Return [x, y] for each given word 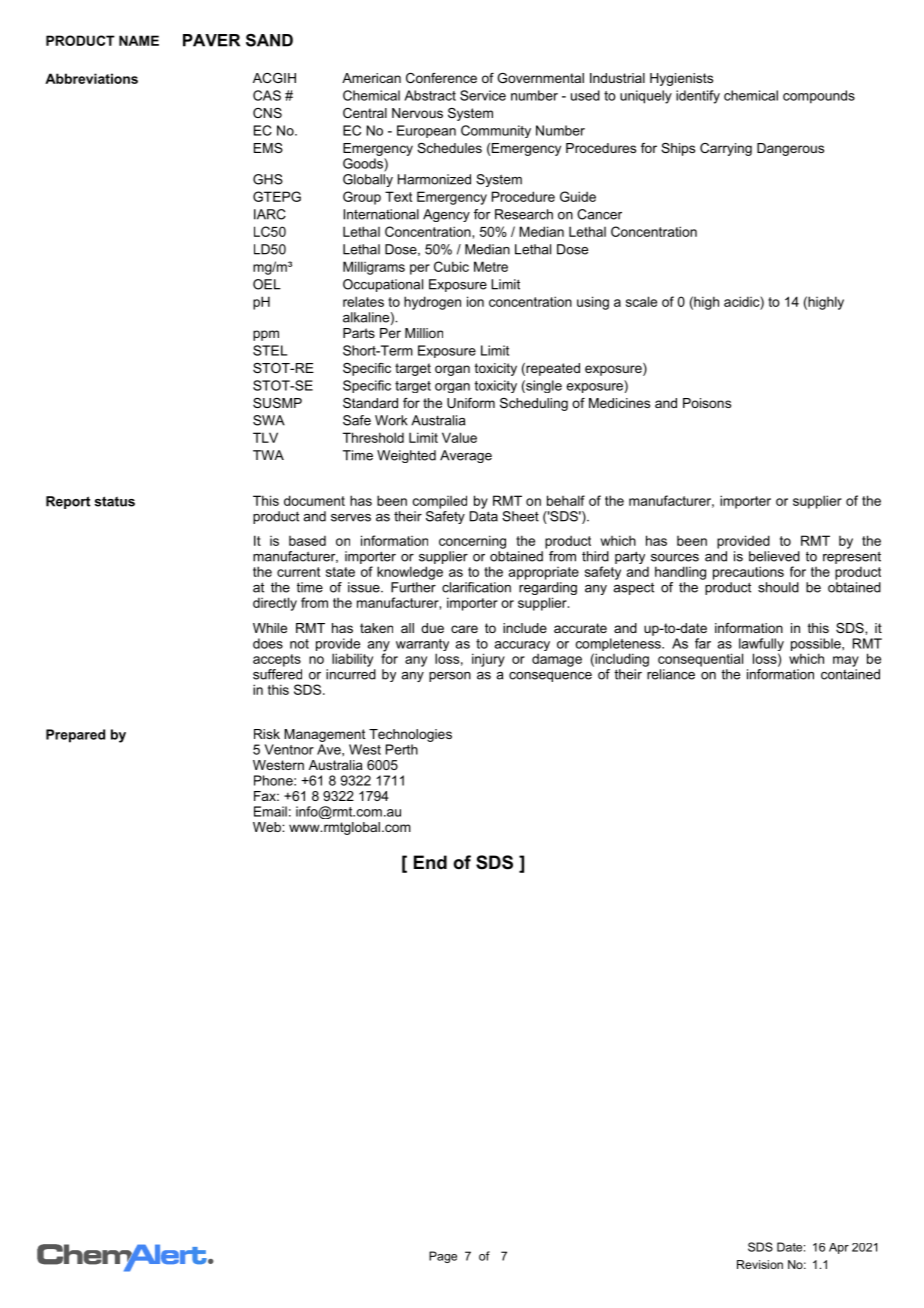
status [114, 501]
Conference [441, 78]
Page [443, 1257]
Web [268, 827]
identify [698, 97]
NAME [139, 40]
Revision [760, 1264]
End [430, 862]
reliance [671, 674]
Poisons [707, 403]
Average [466, 456]
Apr [839, 1248]
